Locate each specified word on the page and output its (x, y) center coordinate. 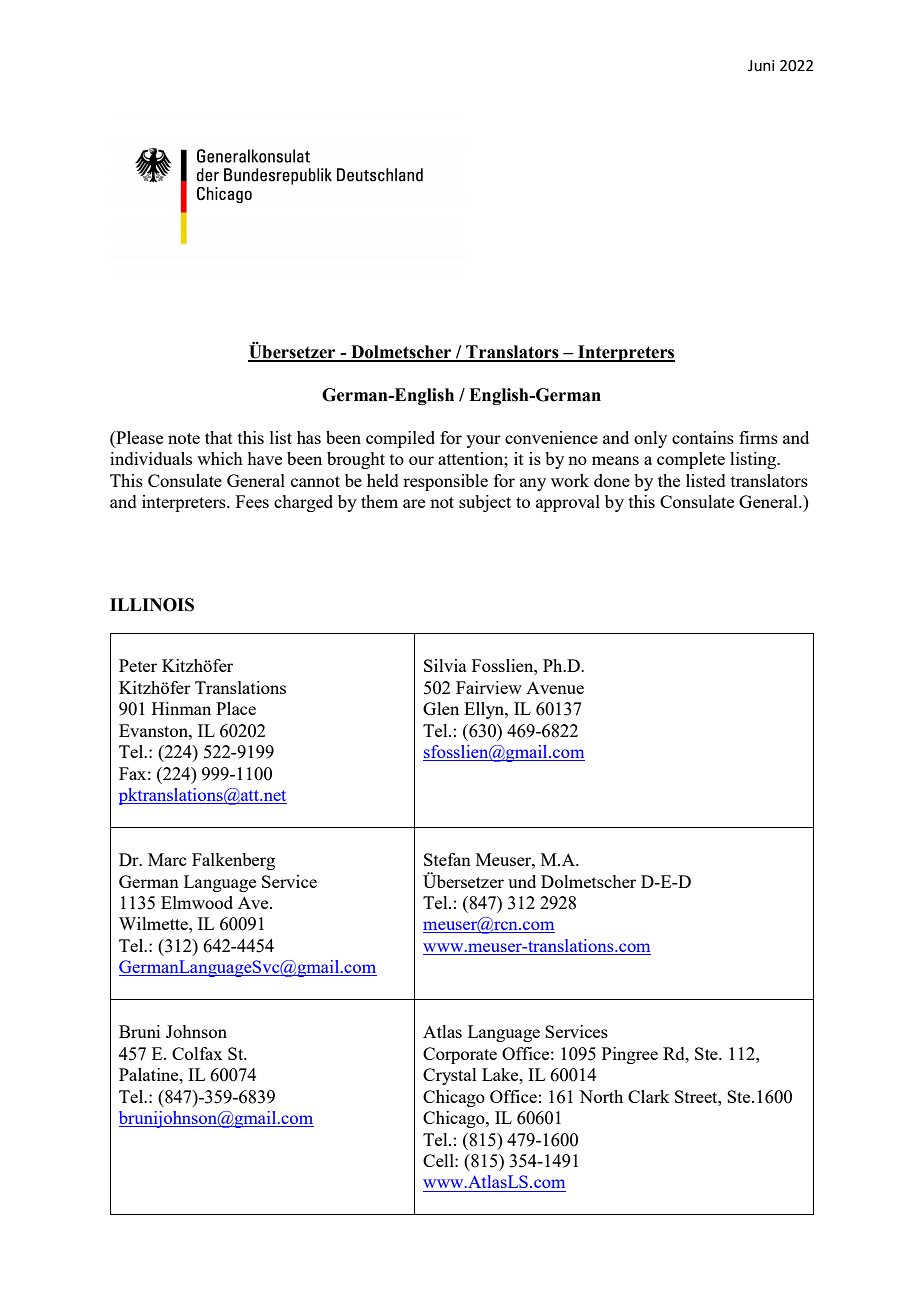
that (219, 437)
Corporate (460, 1055)
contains (703, 437)
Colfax (197, 1053)
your (483, 441)
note (184, 438)
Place (236, 708)
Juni (761, 66)
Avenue (555, 688)
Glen (441, 708)
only (650, 439)
